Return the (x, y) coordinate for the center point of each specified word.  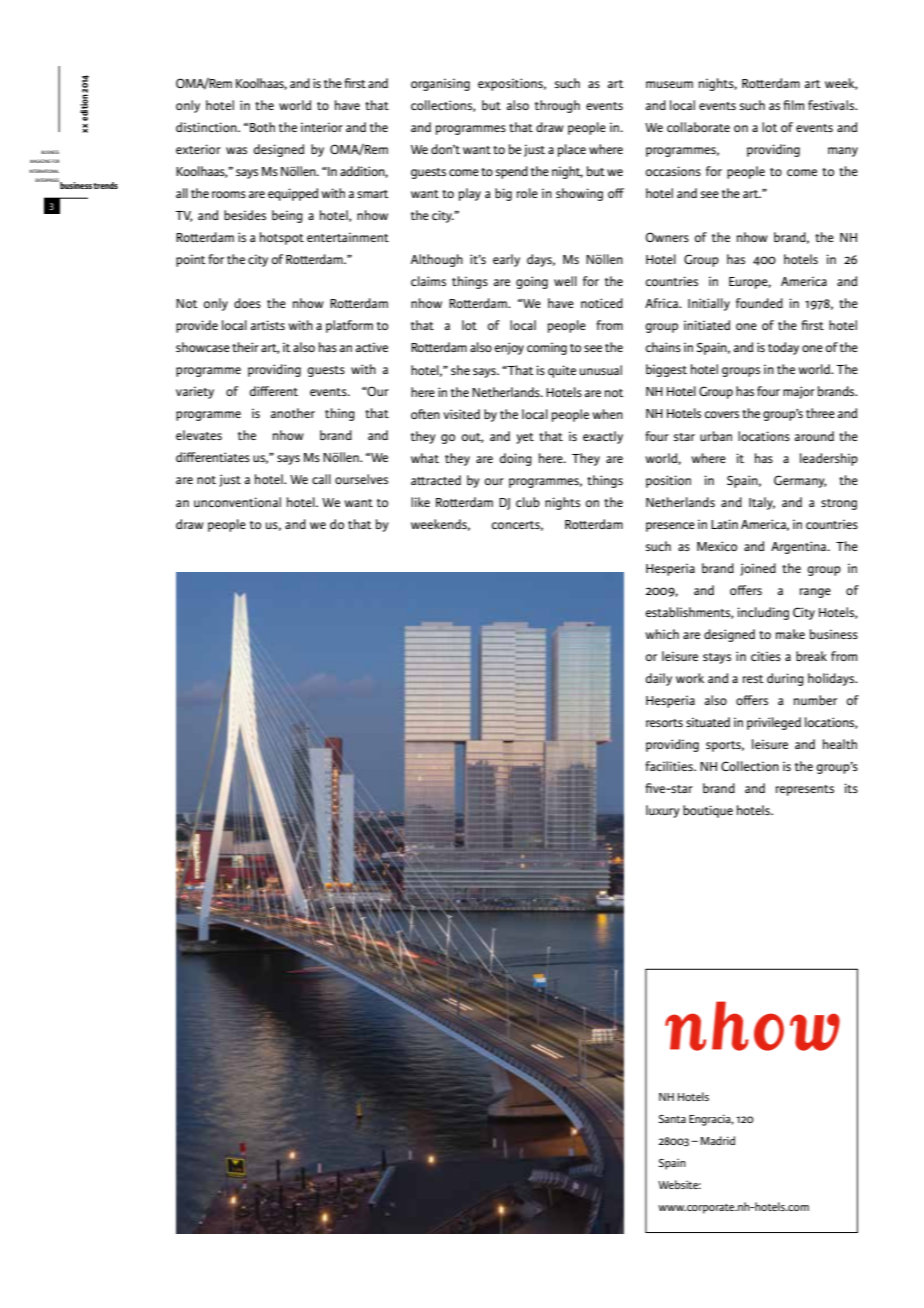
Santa (672, 1119)
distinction (207, 127)
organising (440, 84)
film (793, 105)
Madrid (718, 1140)
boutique (708, 811)
